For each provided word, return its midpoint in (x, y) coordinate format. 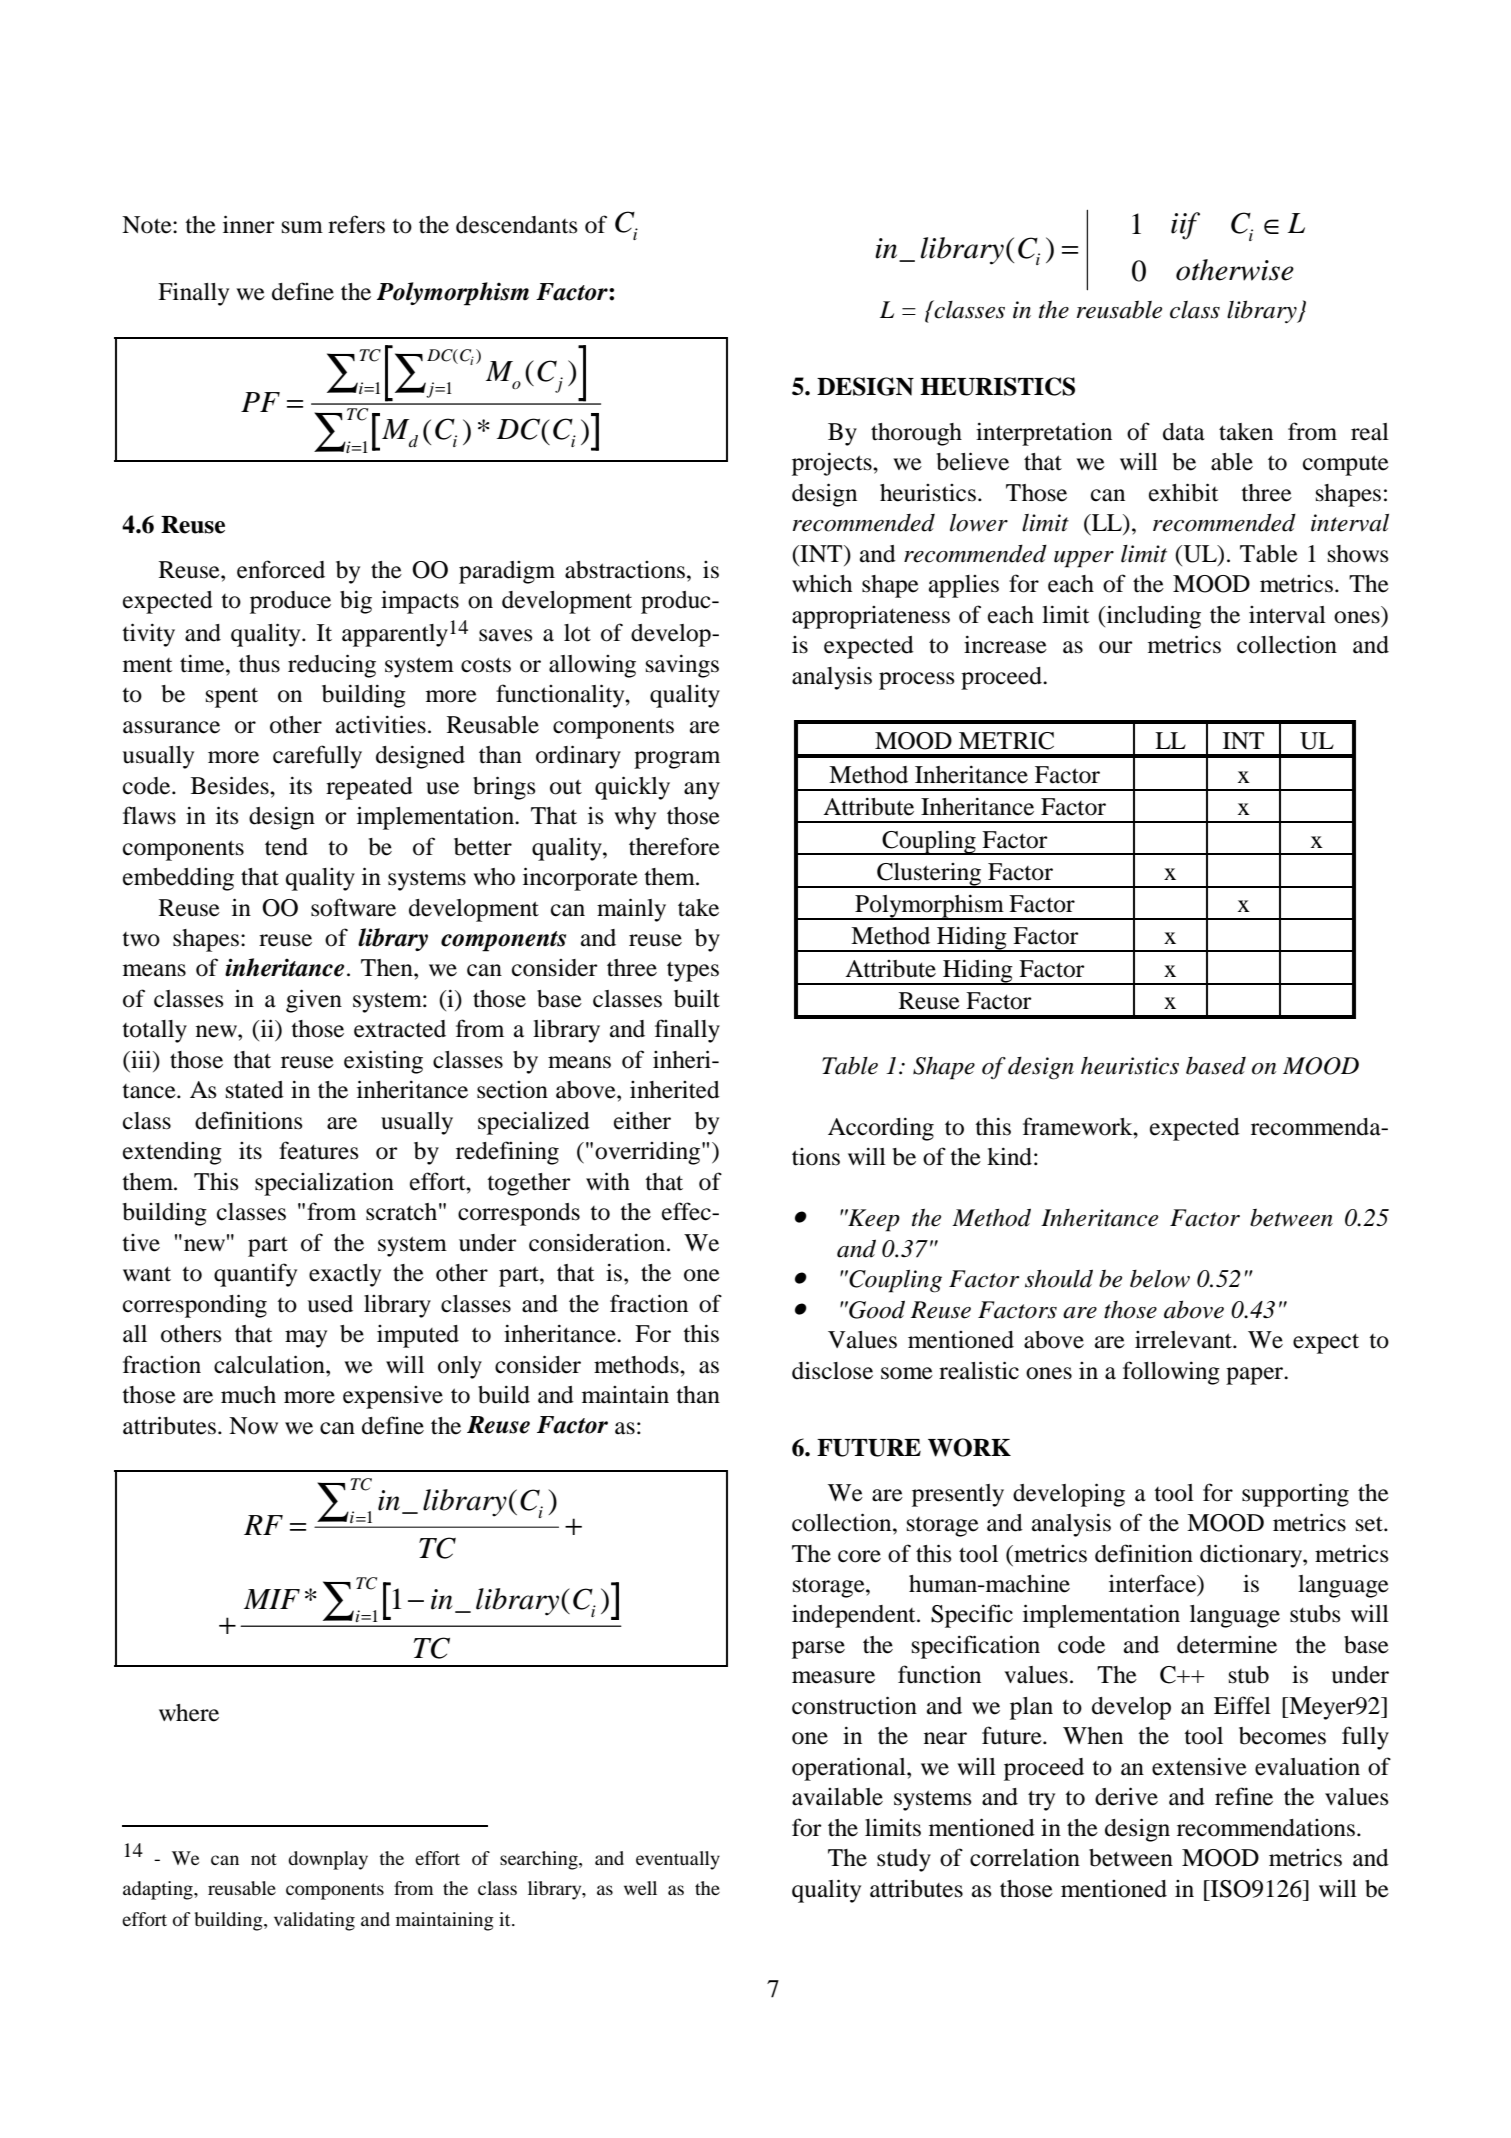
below (1160, 1279)
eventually (678, 1860)
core (859, 1556)
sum (302, 227)
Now (253, 1426)
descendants (516, 225)
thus (259, 664)
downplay (328, 1860)
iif (1185, 226)
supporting (1295, 1495)
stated (255, 1090)
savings (682, 666)
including (1152, 617)
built (697, 999)
